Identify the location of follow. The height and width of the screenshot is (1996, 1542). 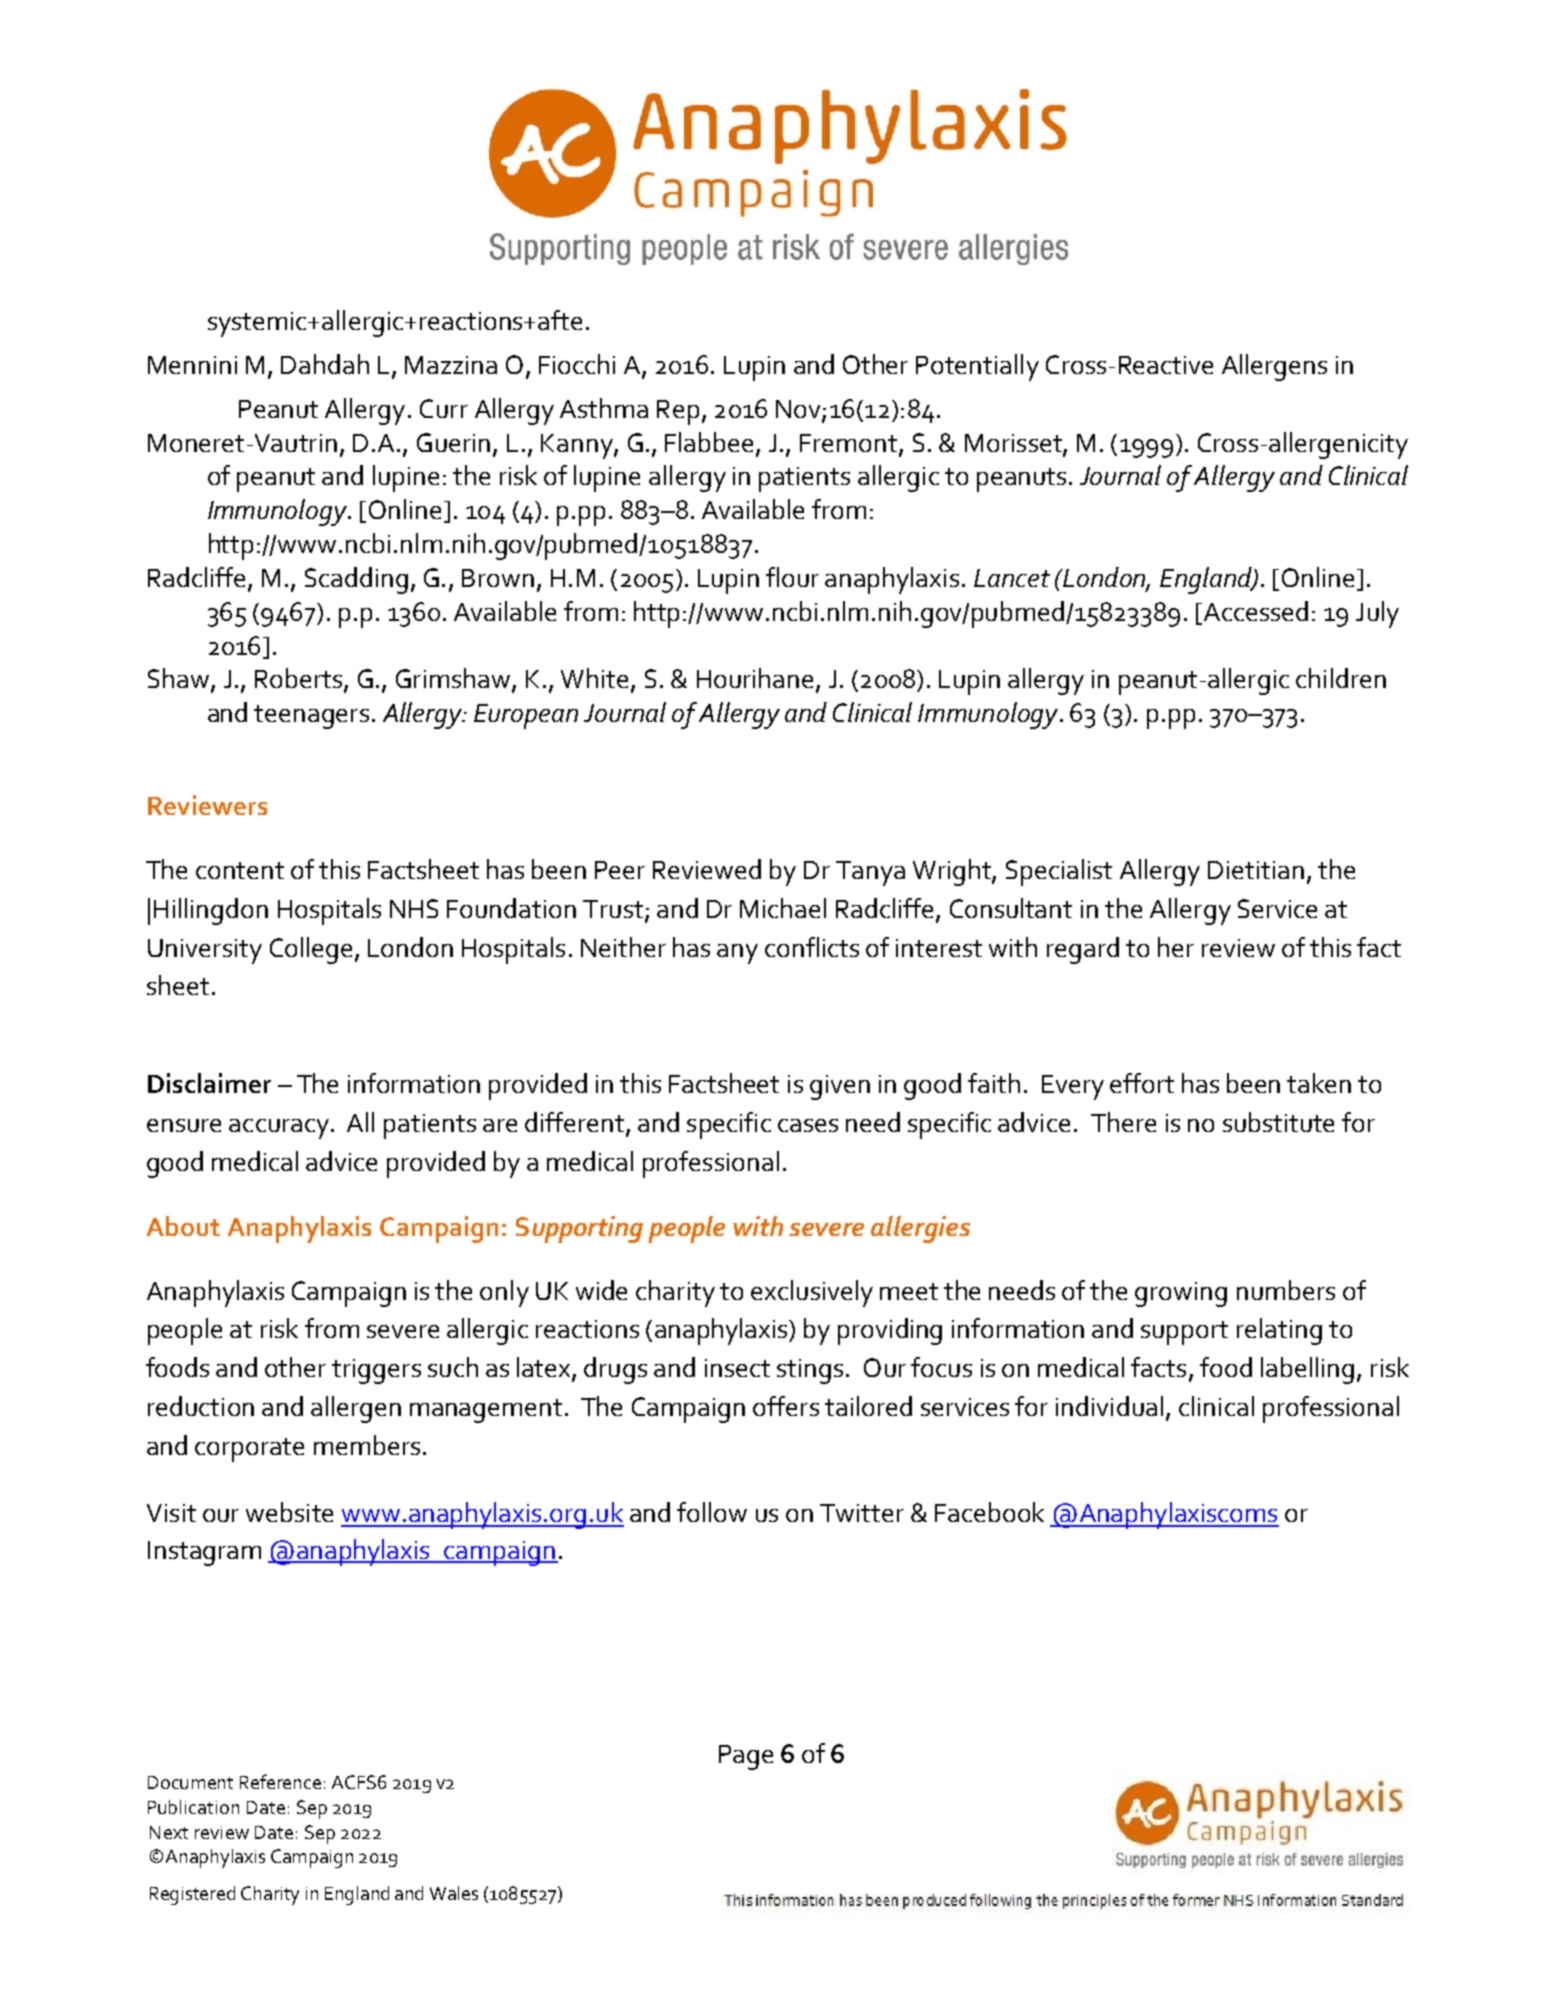
(712, 1512).
